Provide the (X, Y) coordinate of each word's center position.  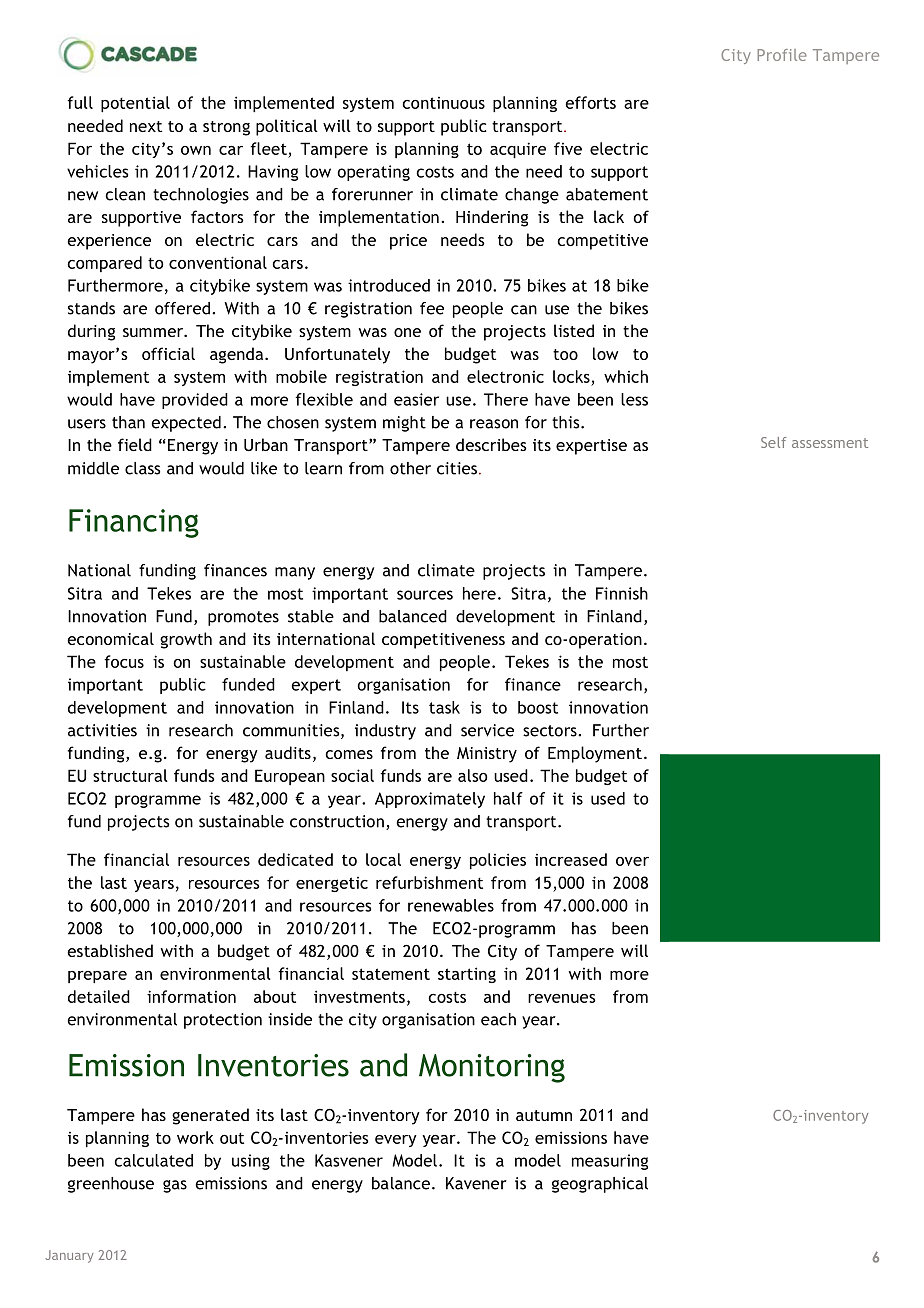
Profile (782, 55)
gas (175, 1186)
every (396, 1141)
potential (135, 104)
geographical (600, 1185)
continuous (443, 103)
